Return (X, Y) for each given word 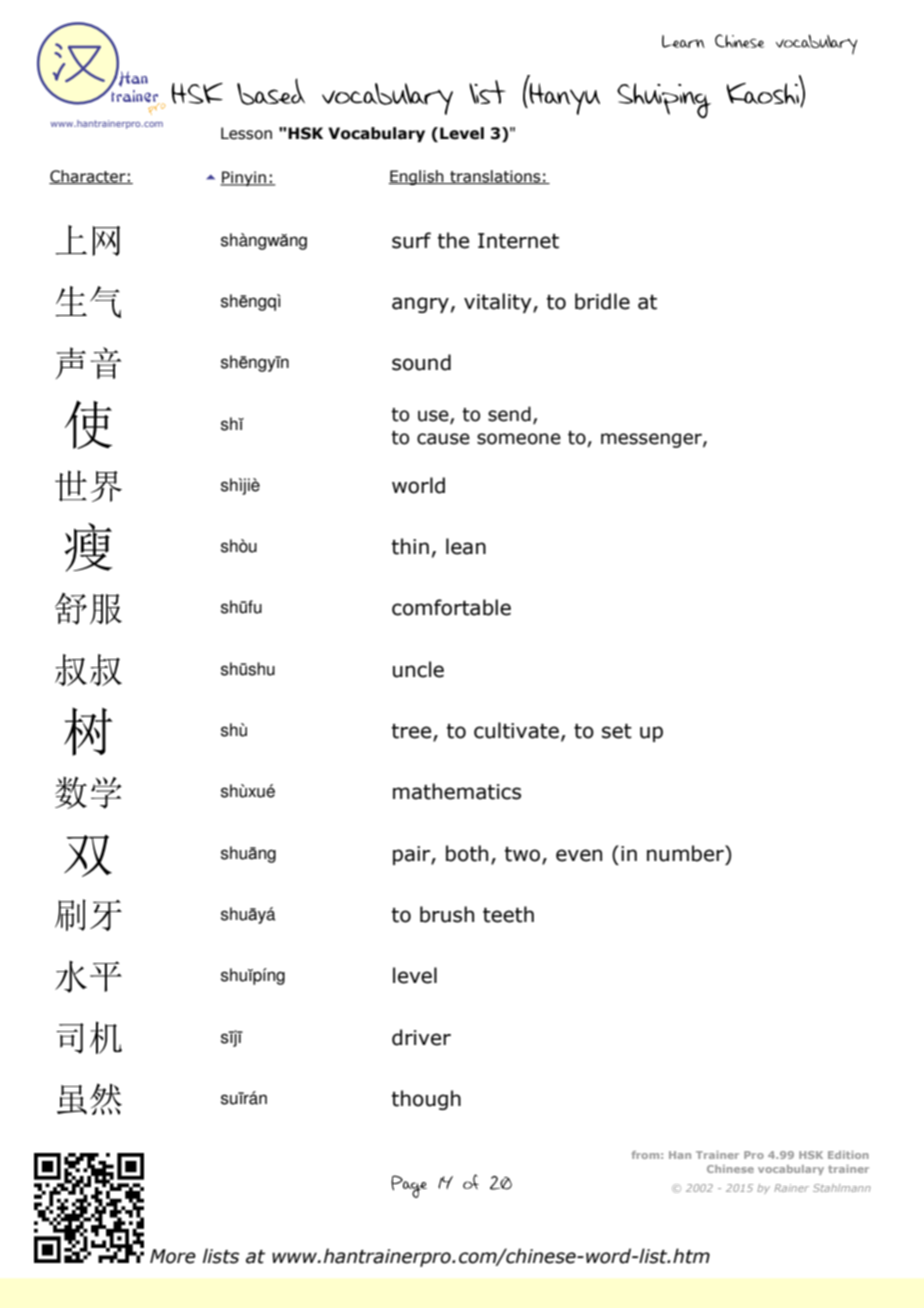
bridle (602, 301)
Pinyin (244, 178)
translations (495, 177)
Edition (848, 1155)
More (173, 1256)
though (426, 1100)
